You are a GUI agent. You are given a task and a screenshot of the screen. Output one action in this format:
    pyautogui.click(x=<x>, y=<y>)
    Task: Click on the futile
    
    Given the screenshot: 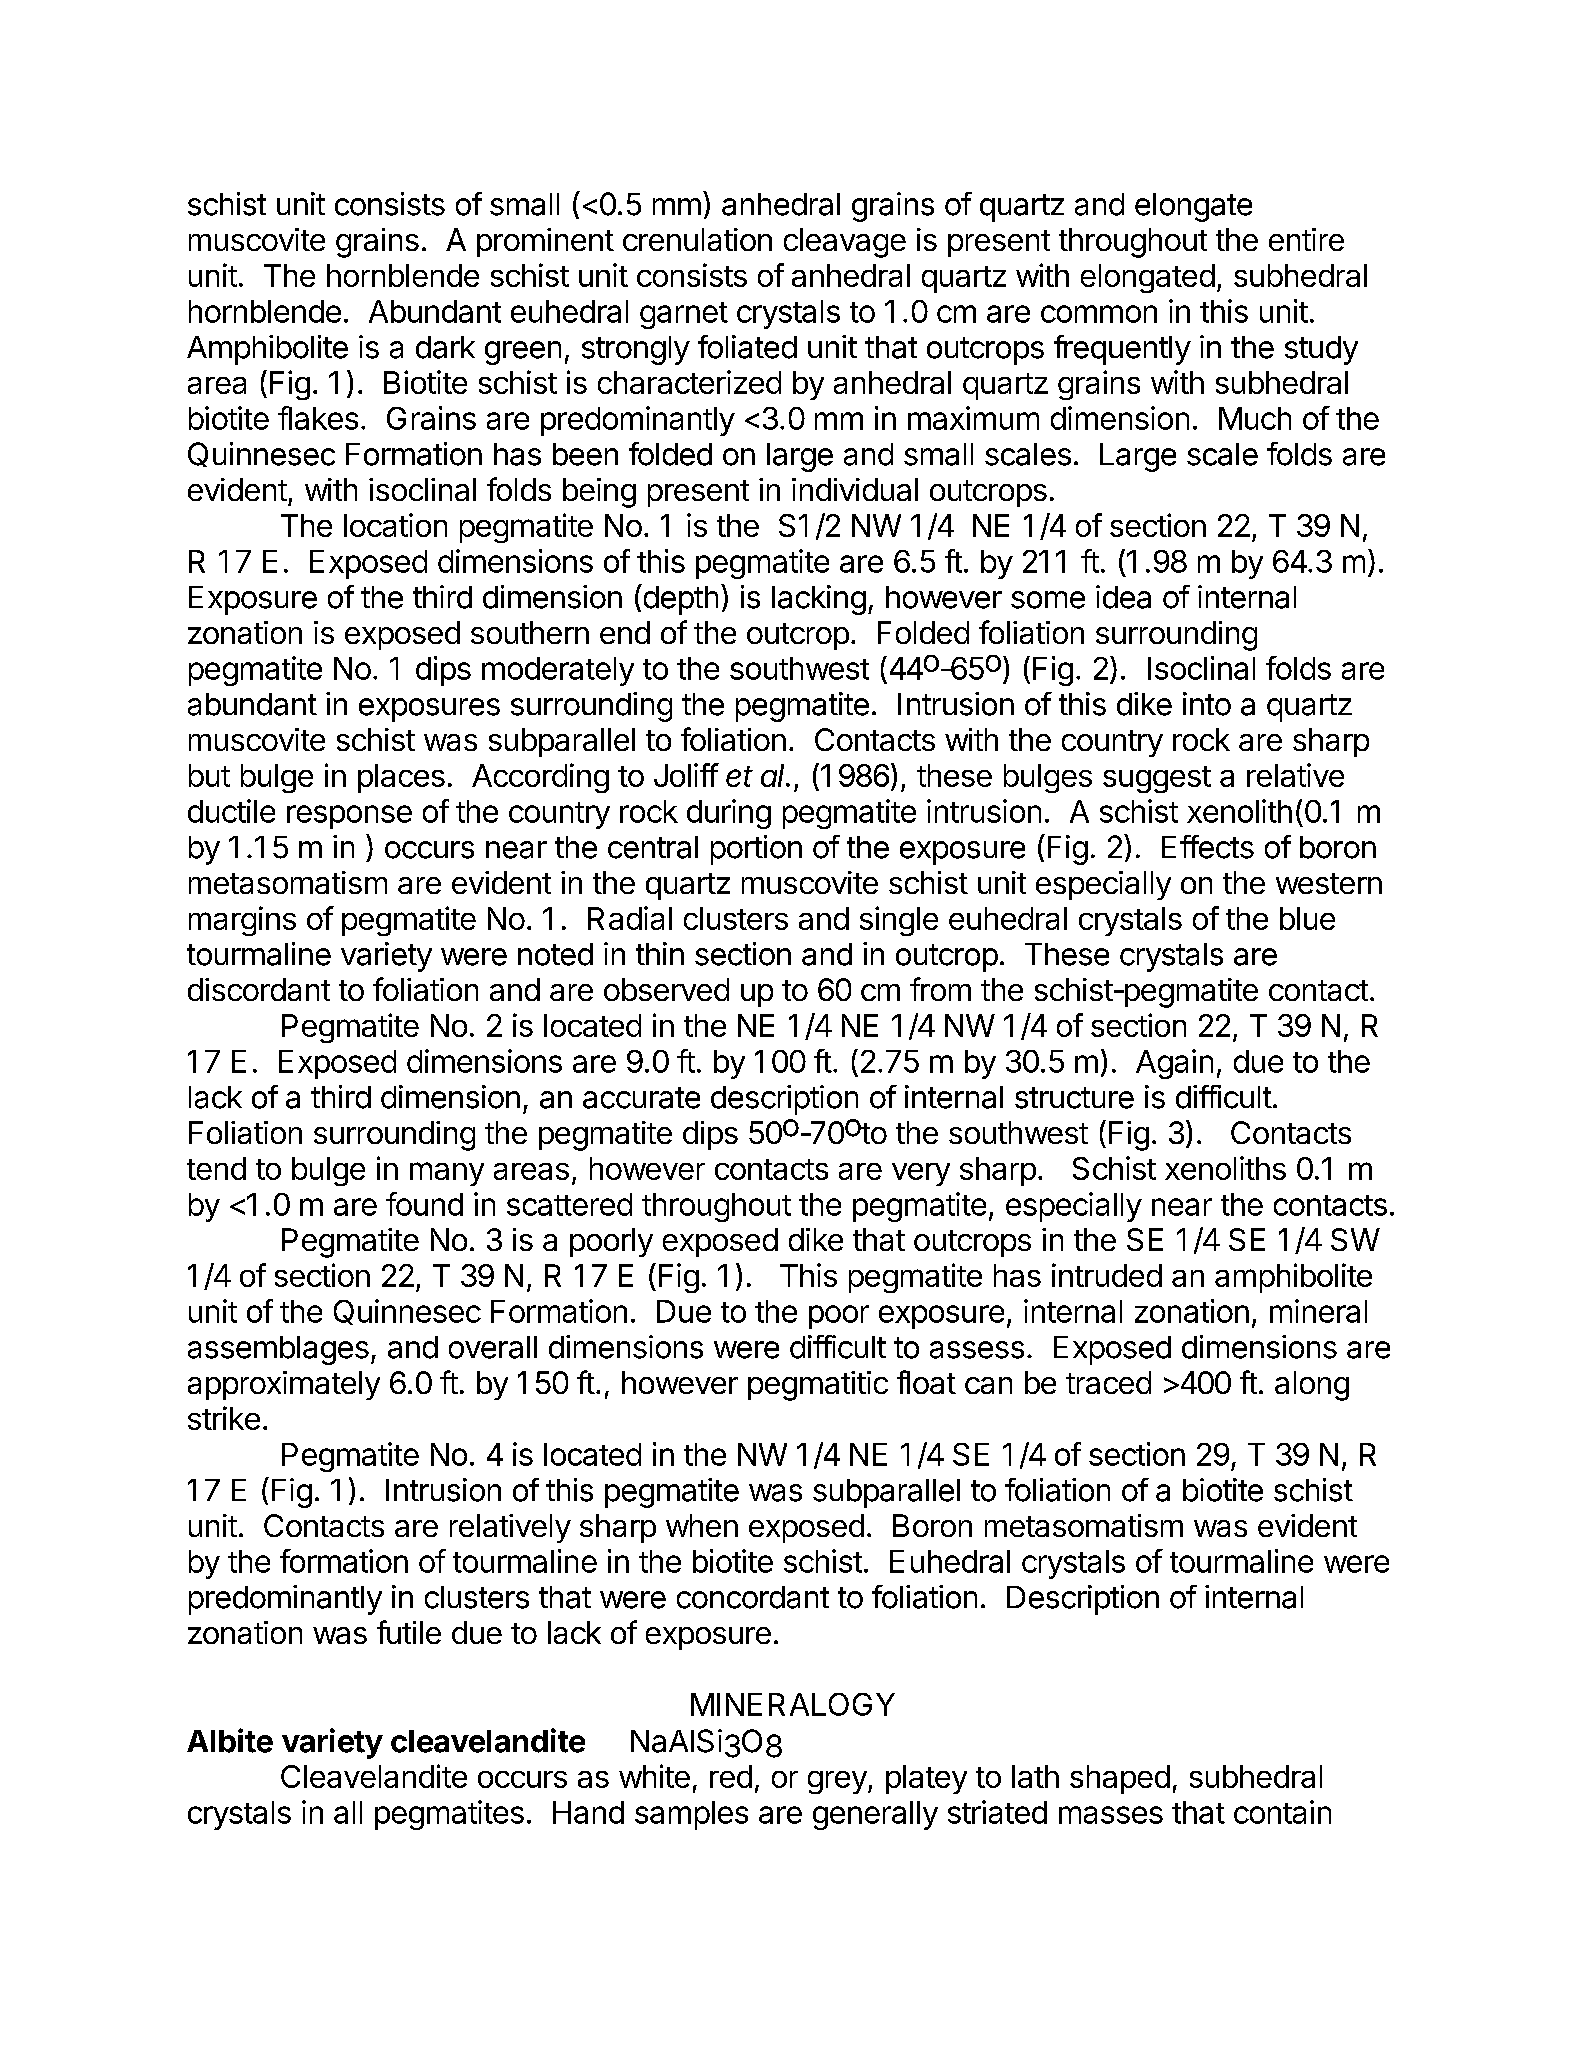 What is the action you would take?
    pyautogui.click(x=409, y=1632)
